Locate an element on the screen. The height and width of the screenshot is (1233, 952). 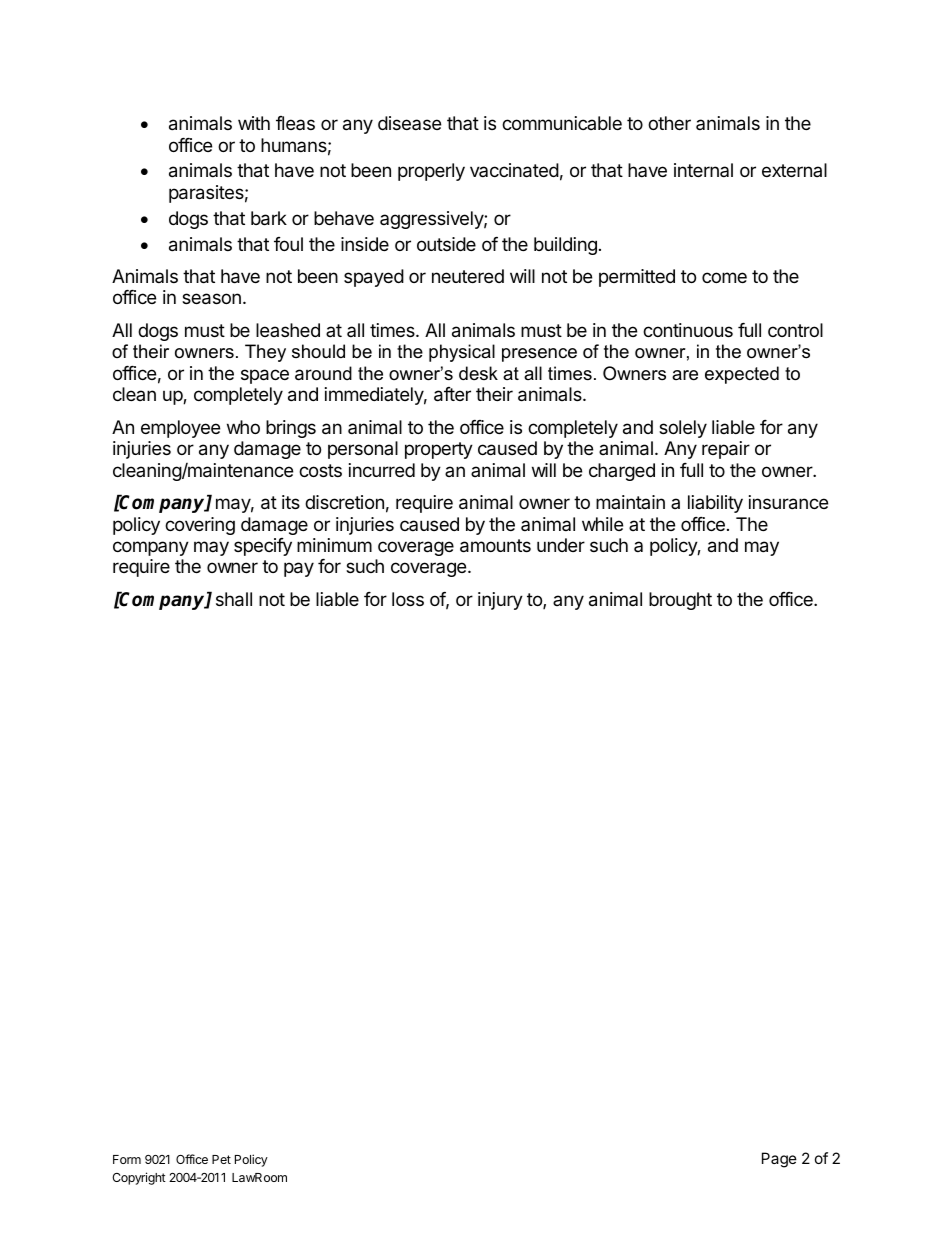
internal is located at coordinates (703, 170).
